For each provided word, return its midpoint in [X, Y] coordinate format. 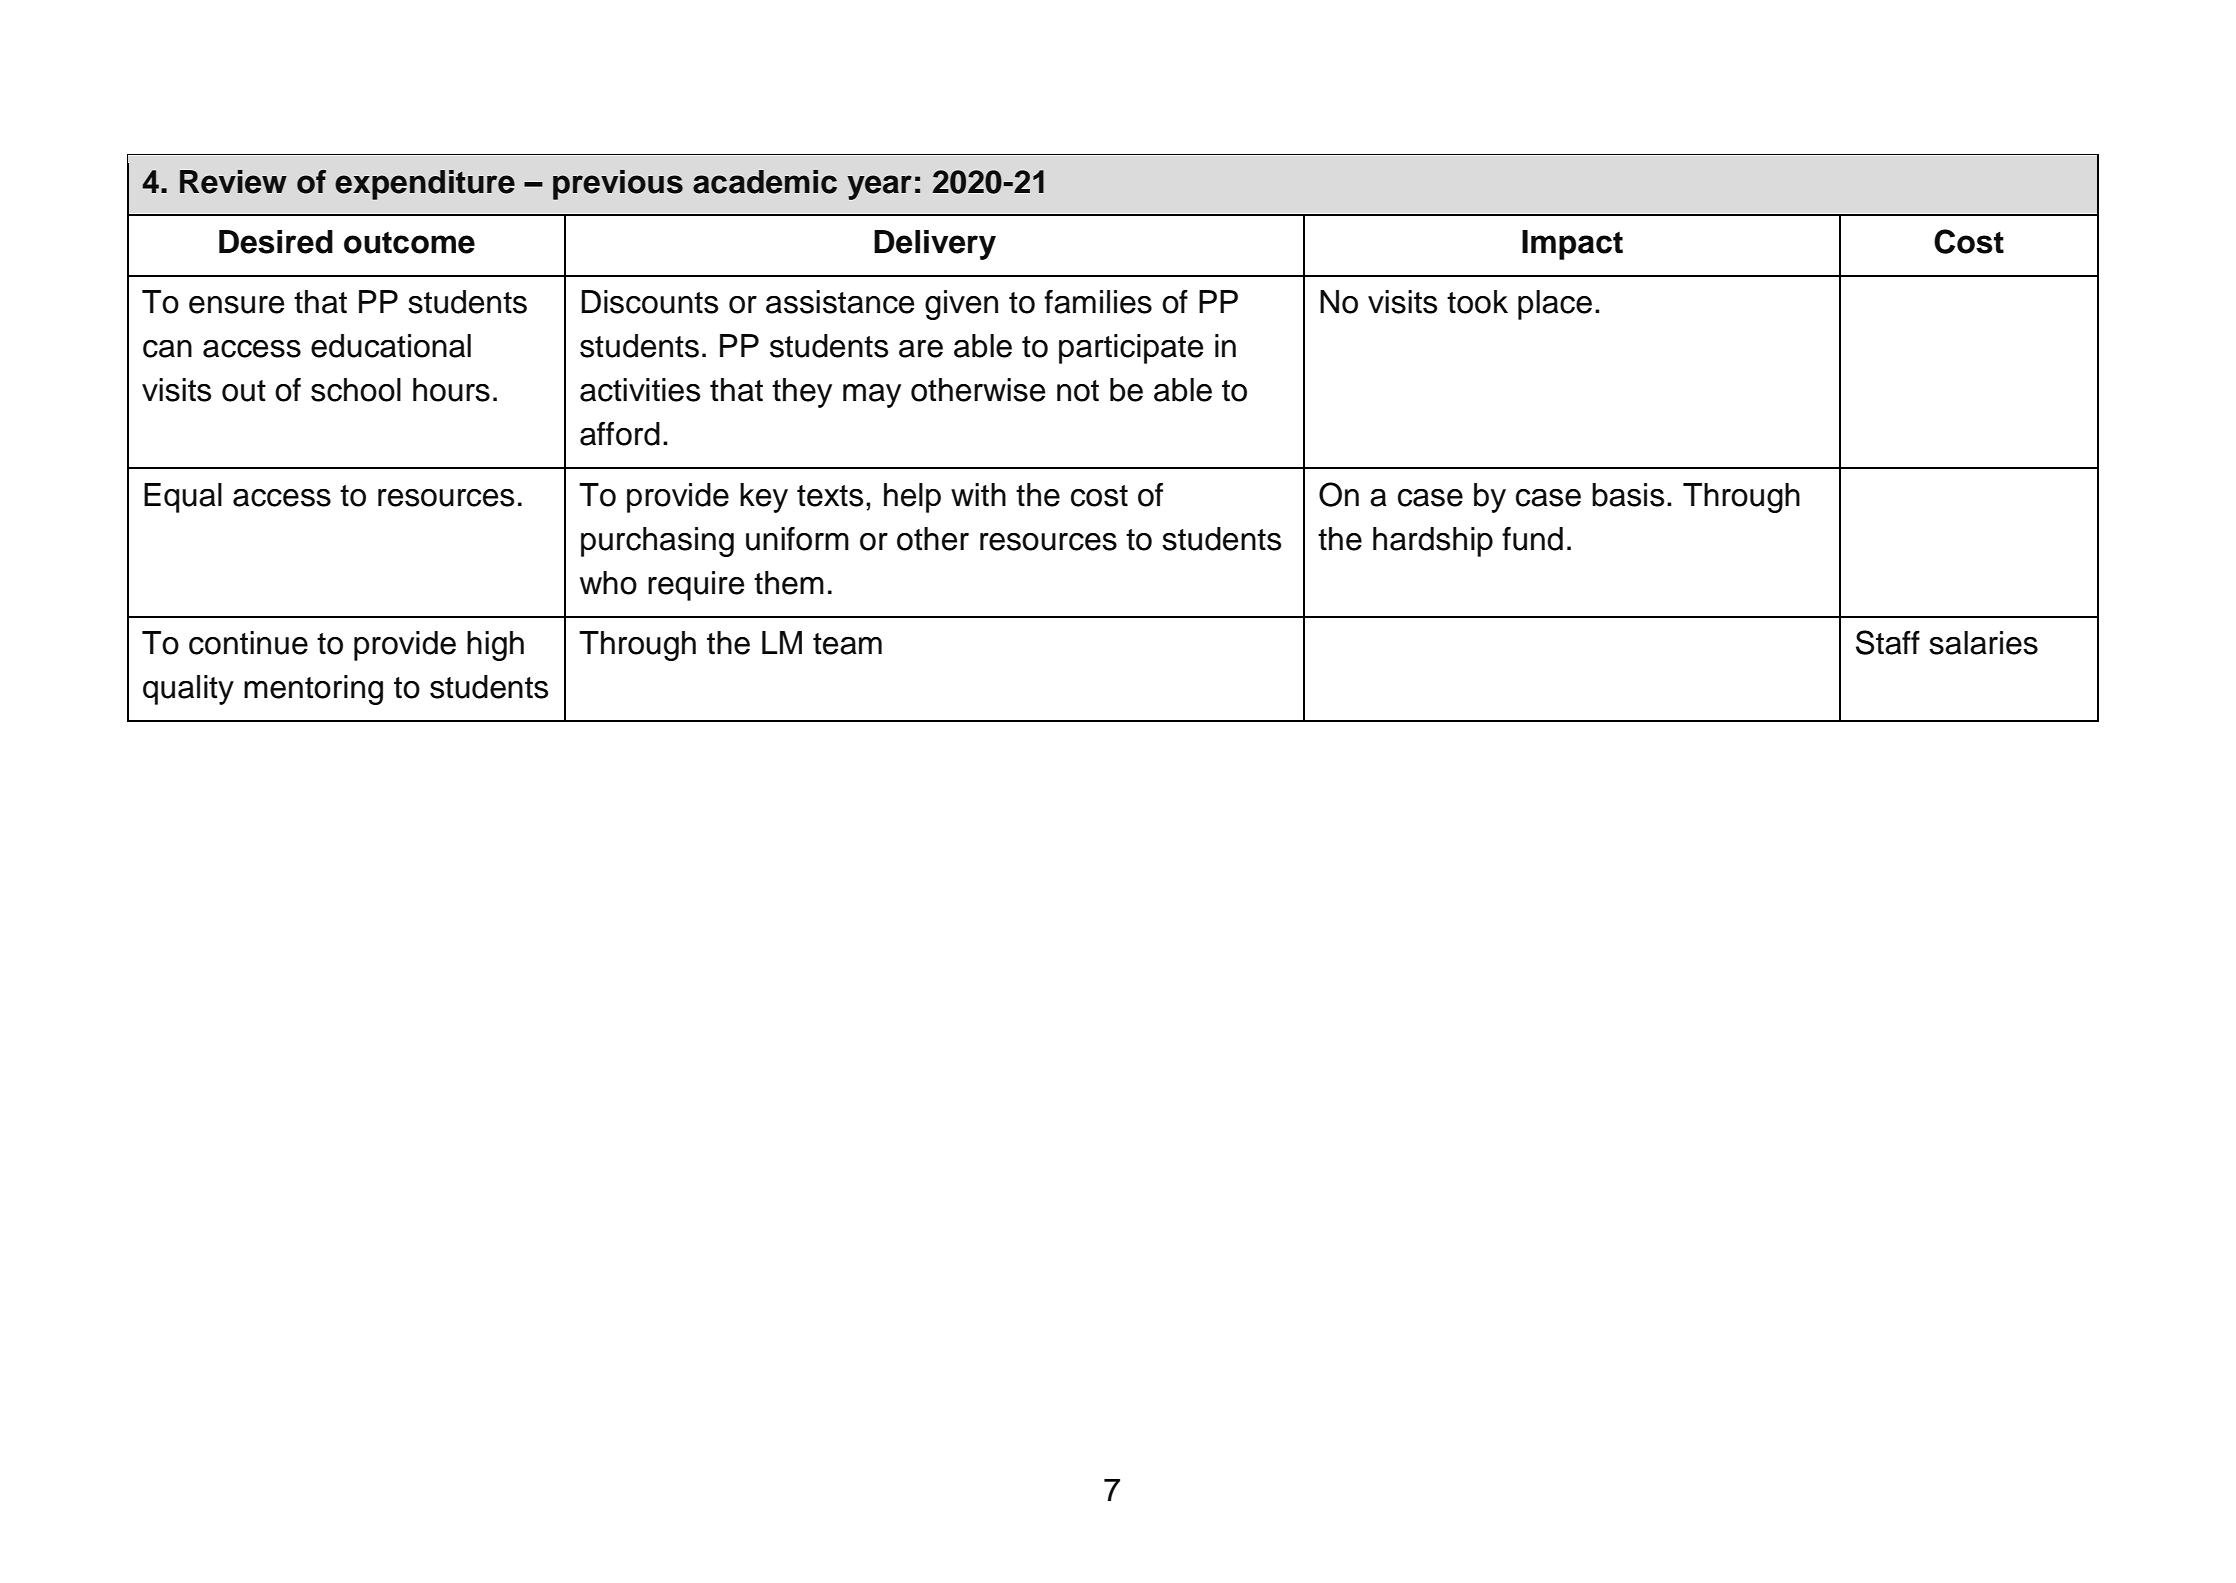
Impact [1572, 245]
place [1555, 305]
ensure [236, 305]
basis [1628, 495]
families [1098, 302]
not [1078, 391]
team [847, 644]
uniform [797, 539]
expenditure [425, 185]
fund [1532, 539]
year [879, 187]
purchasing [657, 542]
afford [620, 434]
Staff [1888, 642]
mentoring [313, 690]
